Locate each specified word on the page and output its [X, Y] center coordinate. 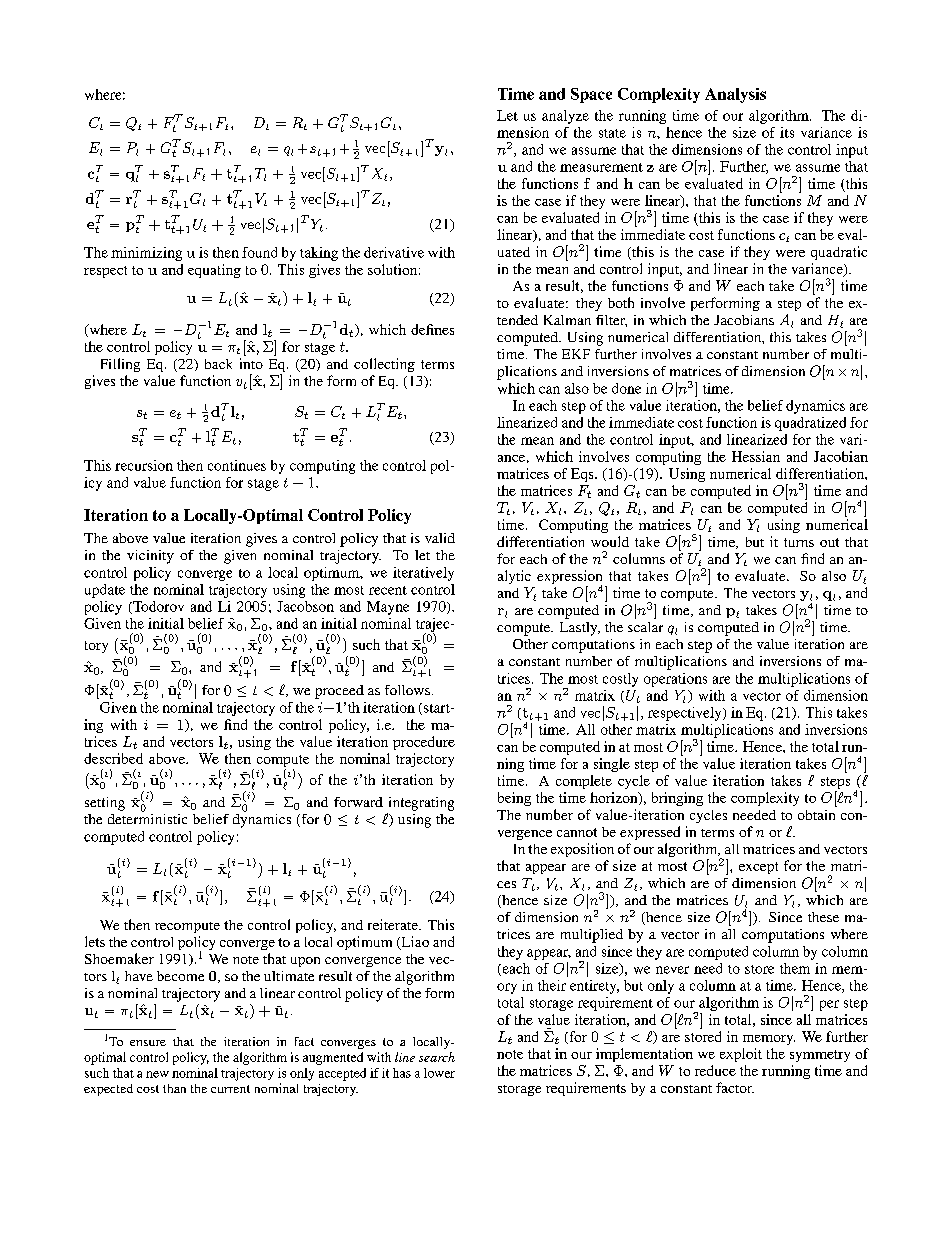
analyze [565, 117]
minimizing [146, 254]
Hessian [756, 456]
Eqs [583, 475]
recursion [144, 465]
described [113, 758]
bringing [677, 799]
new [157, 1074]
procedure [424, 743]
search [437, 1057]
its [787, 132]
